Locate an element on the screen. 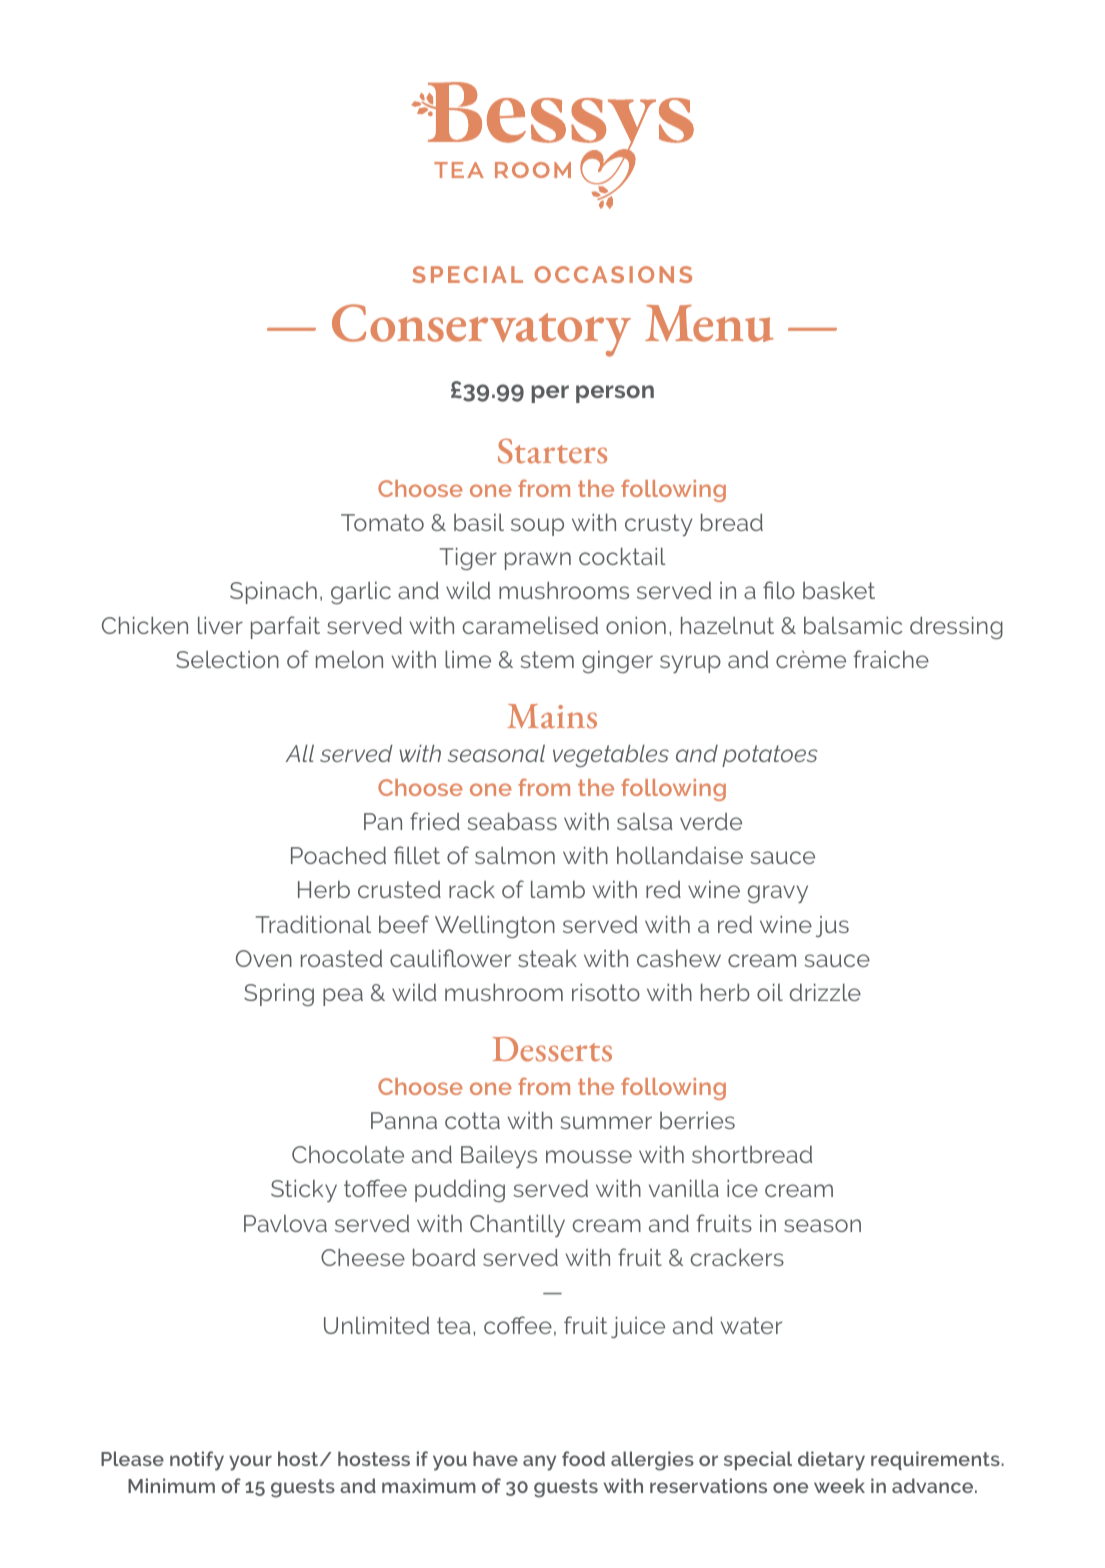 The height and width of the screenshot is (1568, 1105). your is located at coordinates (250, 1463).
